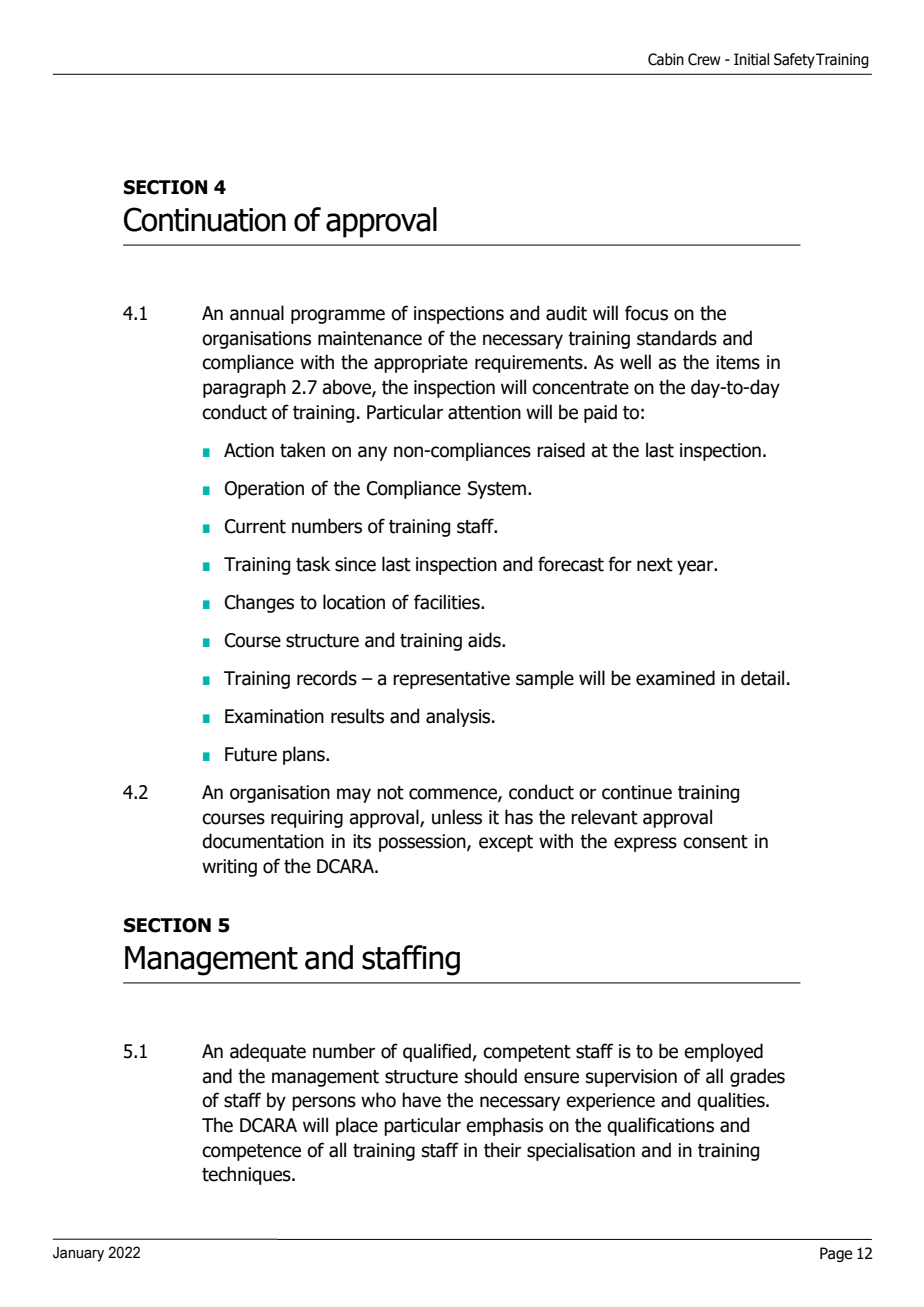 This page has width=924, height=1307. I want to click on System, so click(497, 490).
